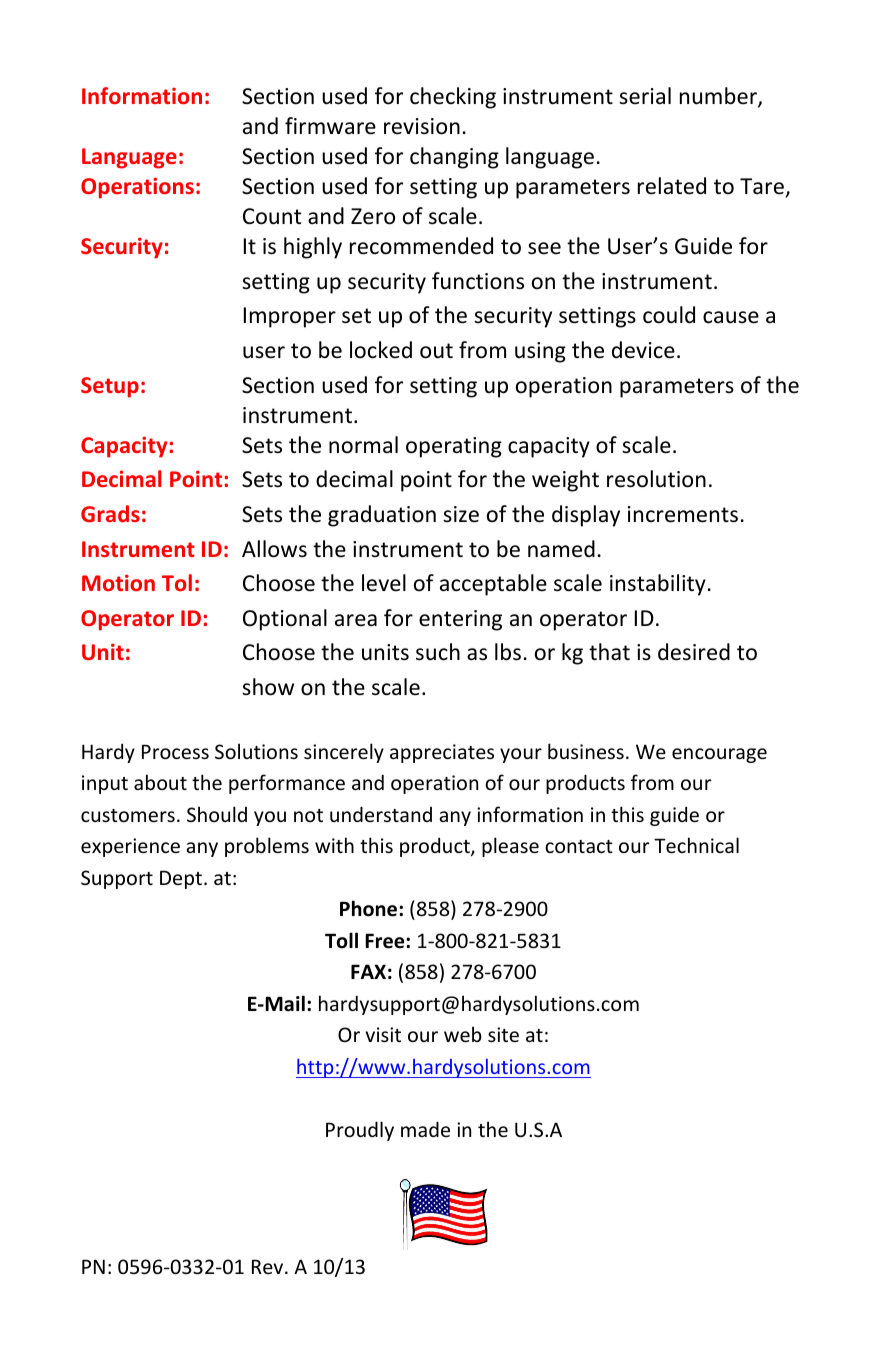 Image resolution: width=887 pixels, height=1372 pixels. What do you see at coordinates (272, 216) in the page?
I see `Count` at bounding box center [272, 216].
